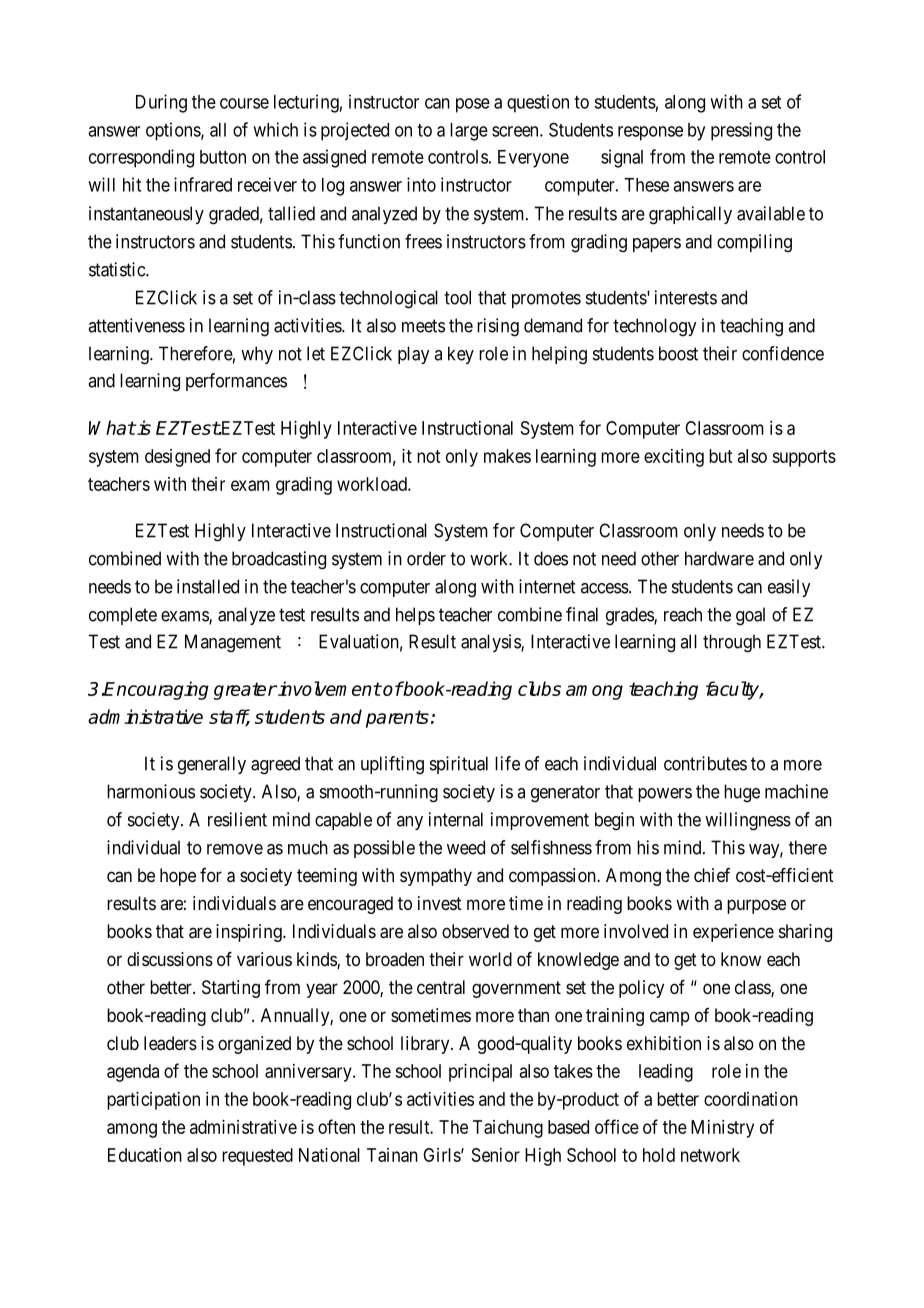  Describe the element at coordinates (233, 643) in the image. I see `Management` at that location.
